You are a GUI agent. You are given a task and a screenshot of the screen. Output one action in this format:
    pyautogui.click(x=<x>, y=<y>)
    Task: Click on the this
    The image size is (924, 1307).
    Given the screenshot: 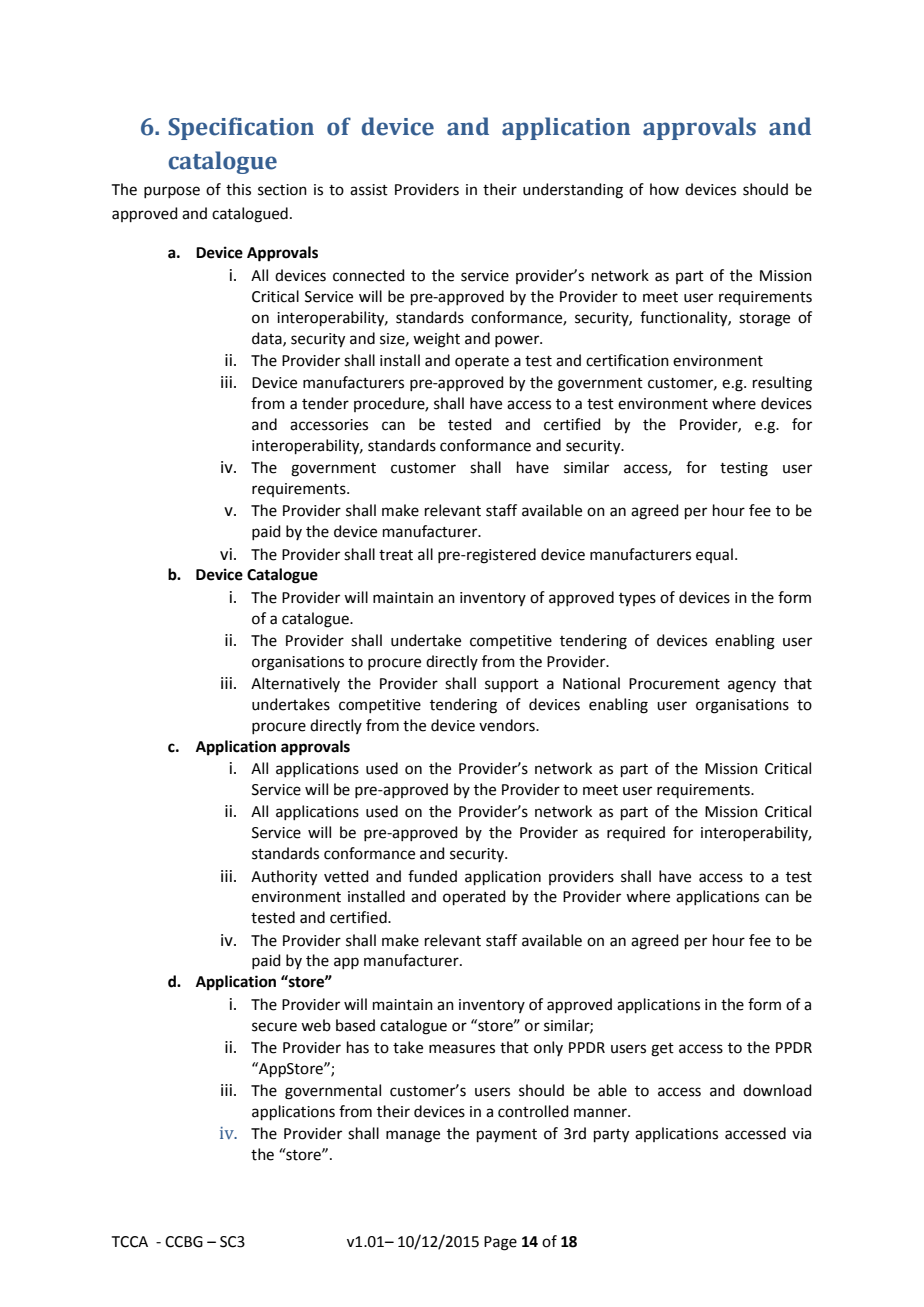 What is the action you would take?
    pyautogui.click(x=238, y=189)
